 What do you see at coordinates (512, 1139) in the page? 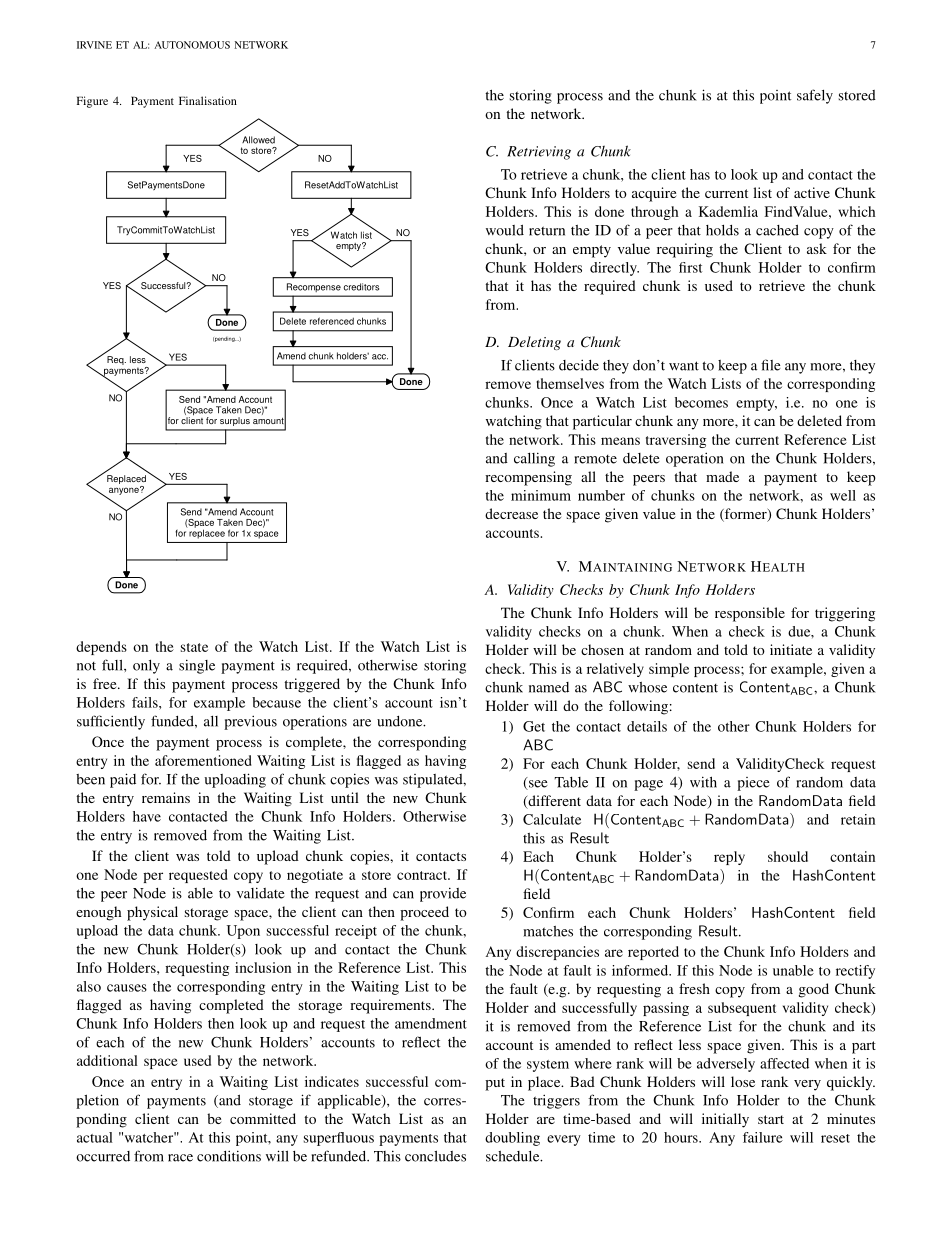
I see `doubling` at bounding box center [512, 1139].
